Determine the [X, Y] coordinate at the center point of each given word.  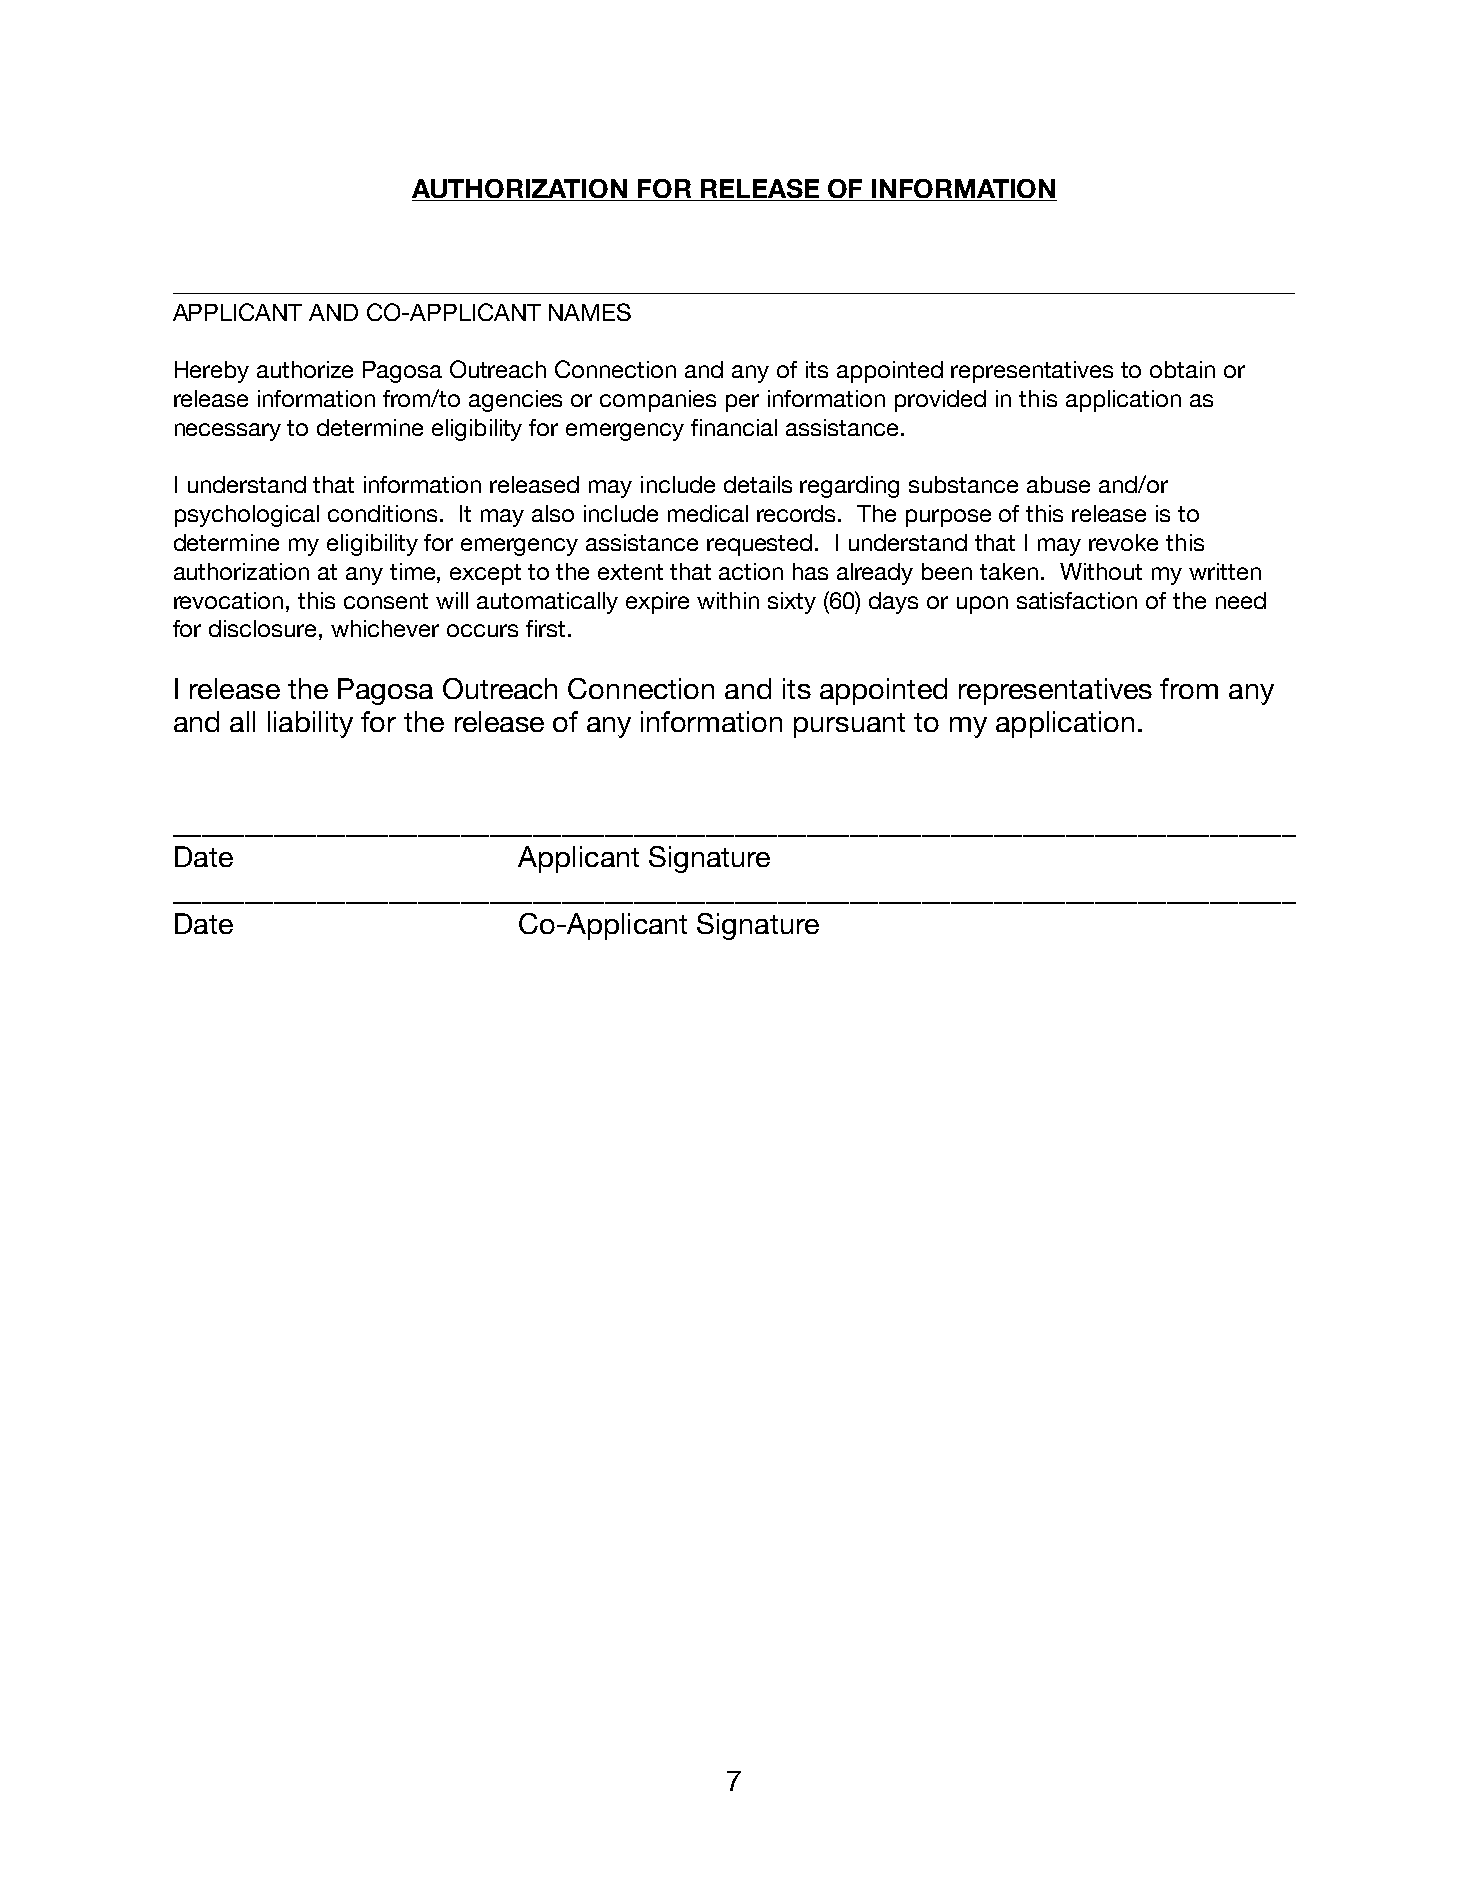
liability [310, 724]
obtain [1182, 369]
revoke [1123, 542]
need [1241, 600]
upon [982, 605]
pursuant [849, 725]
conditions [382, 513]
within [728, 600]
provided [940, 401]
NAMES [590, 312]
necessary [228, 432]
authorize [305, 369]
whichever [385, 628]
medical [708, 513]
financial [734, 427]
